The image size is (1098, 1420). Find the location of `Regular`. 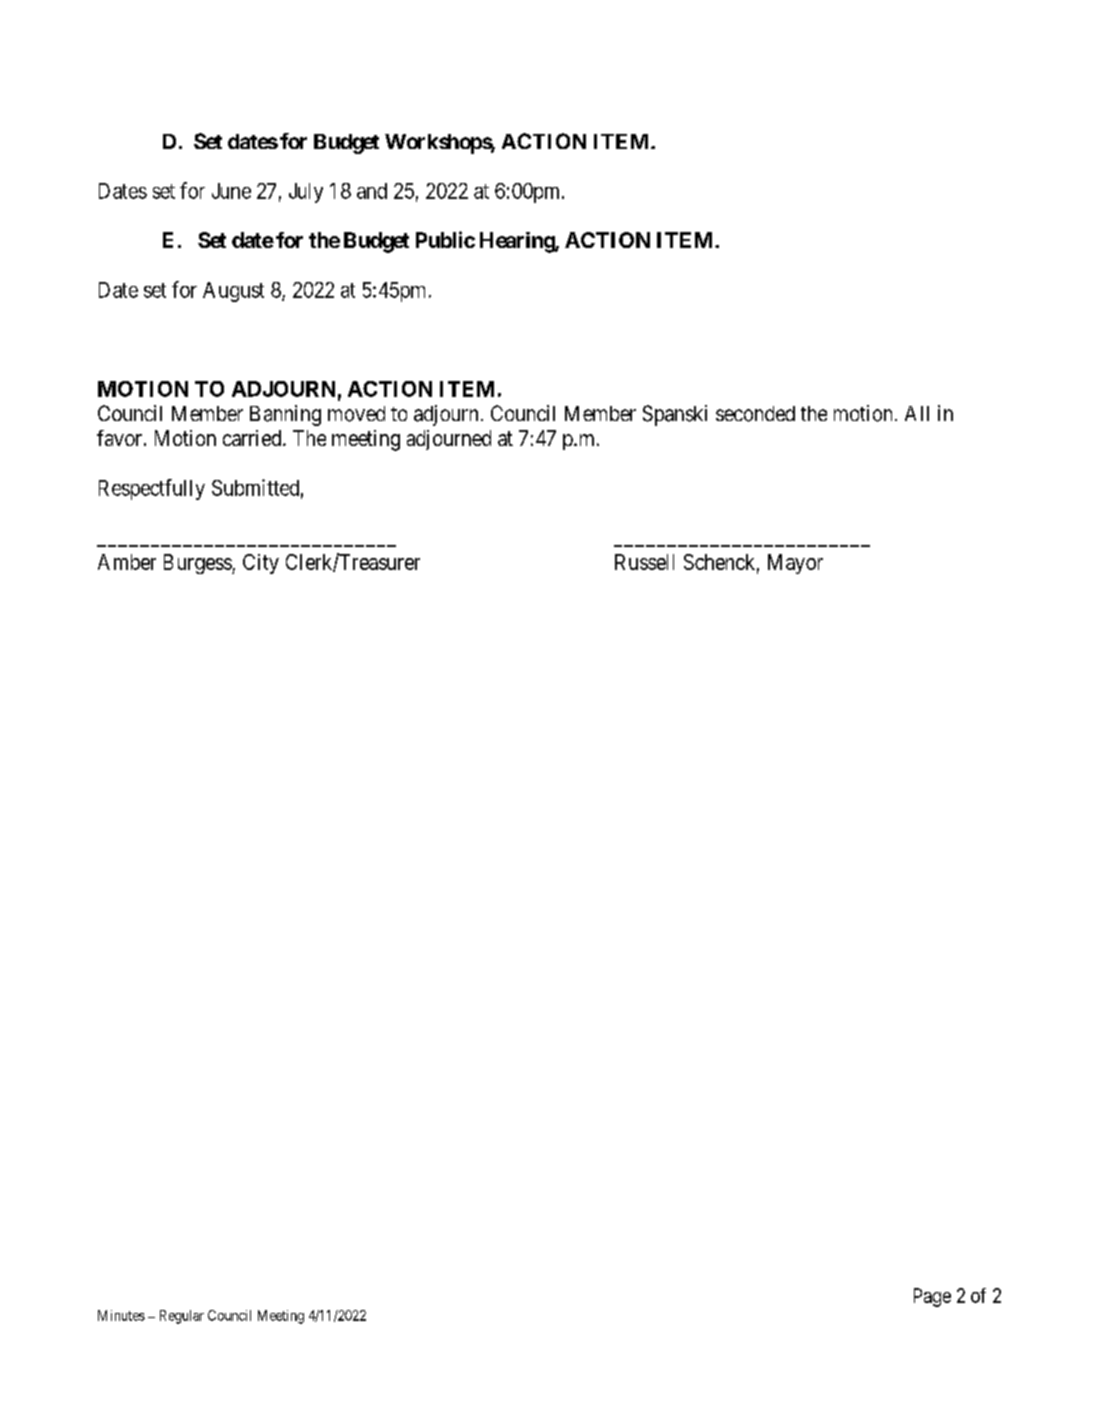

Regular is located at coordinates (182, 1317).
